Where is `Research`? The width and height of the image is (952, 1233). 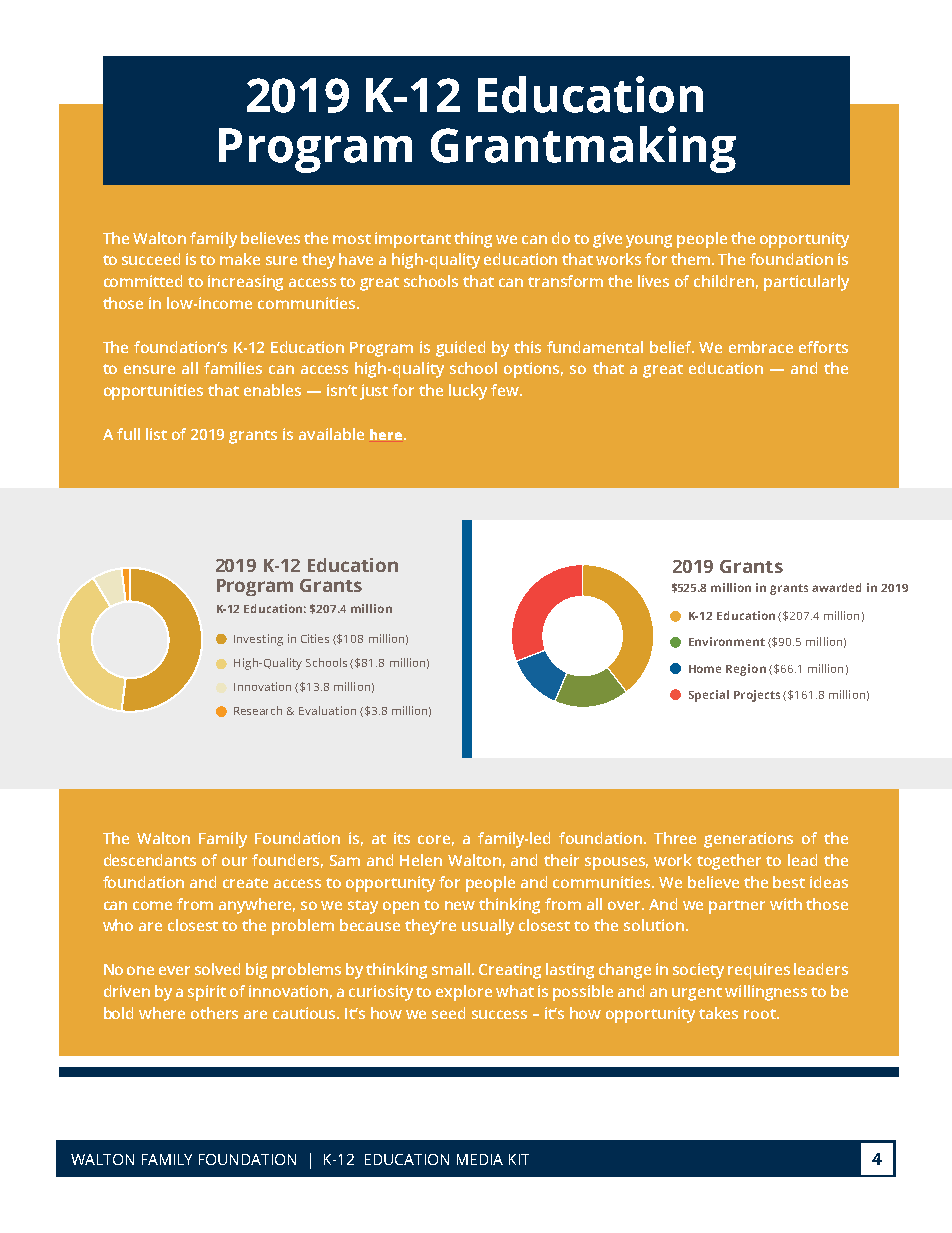 Research is located at coordinates (258, 710).
